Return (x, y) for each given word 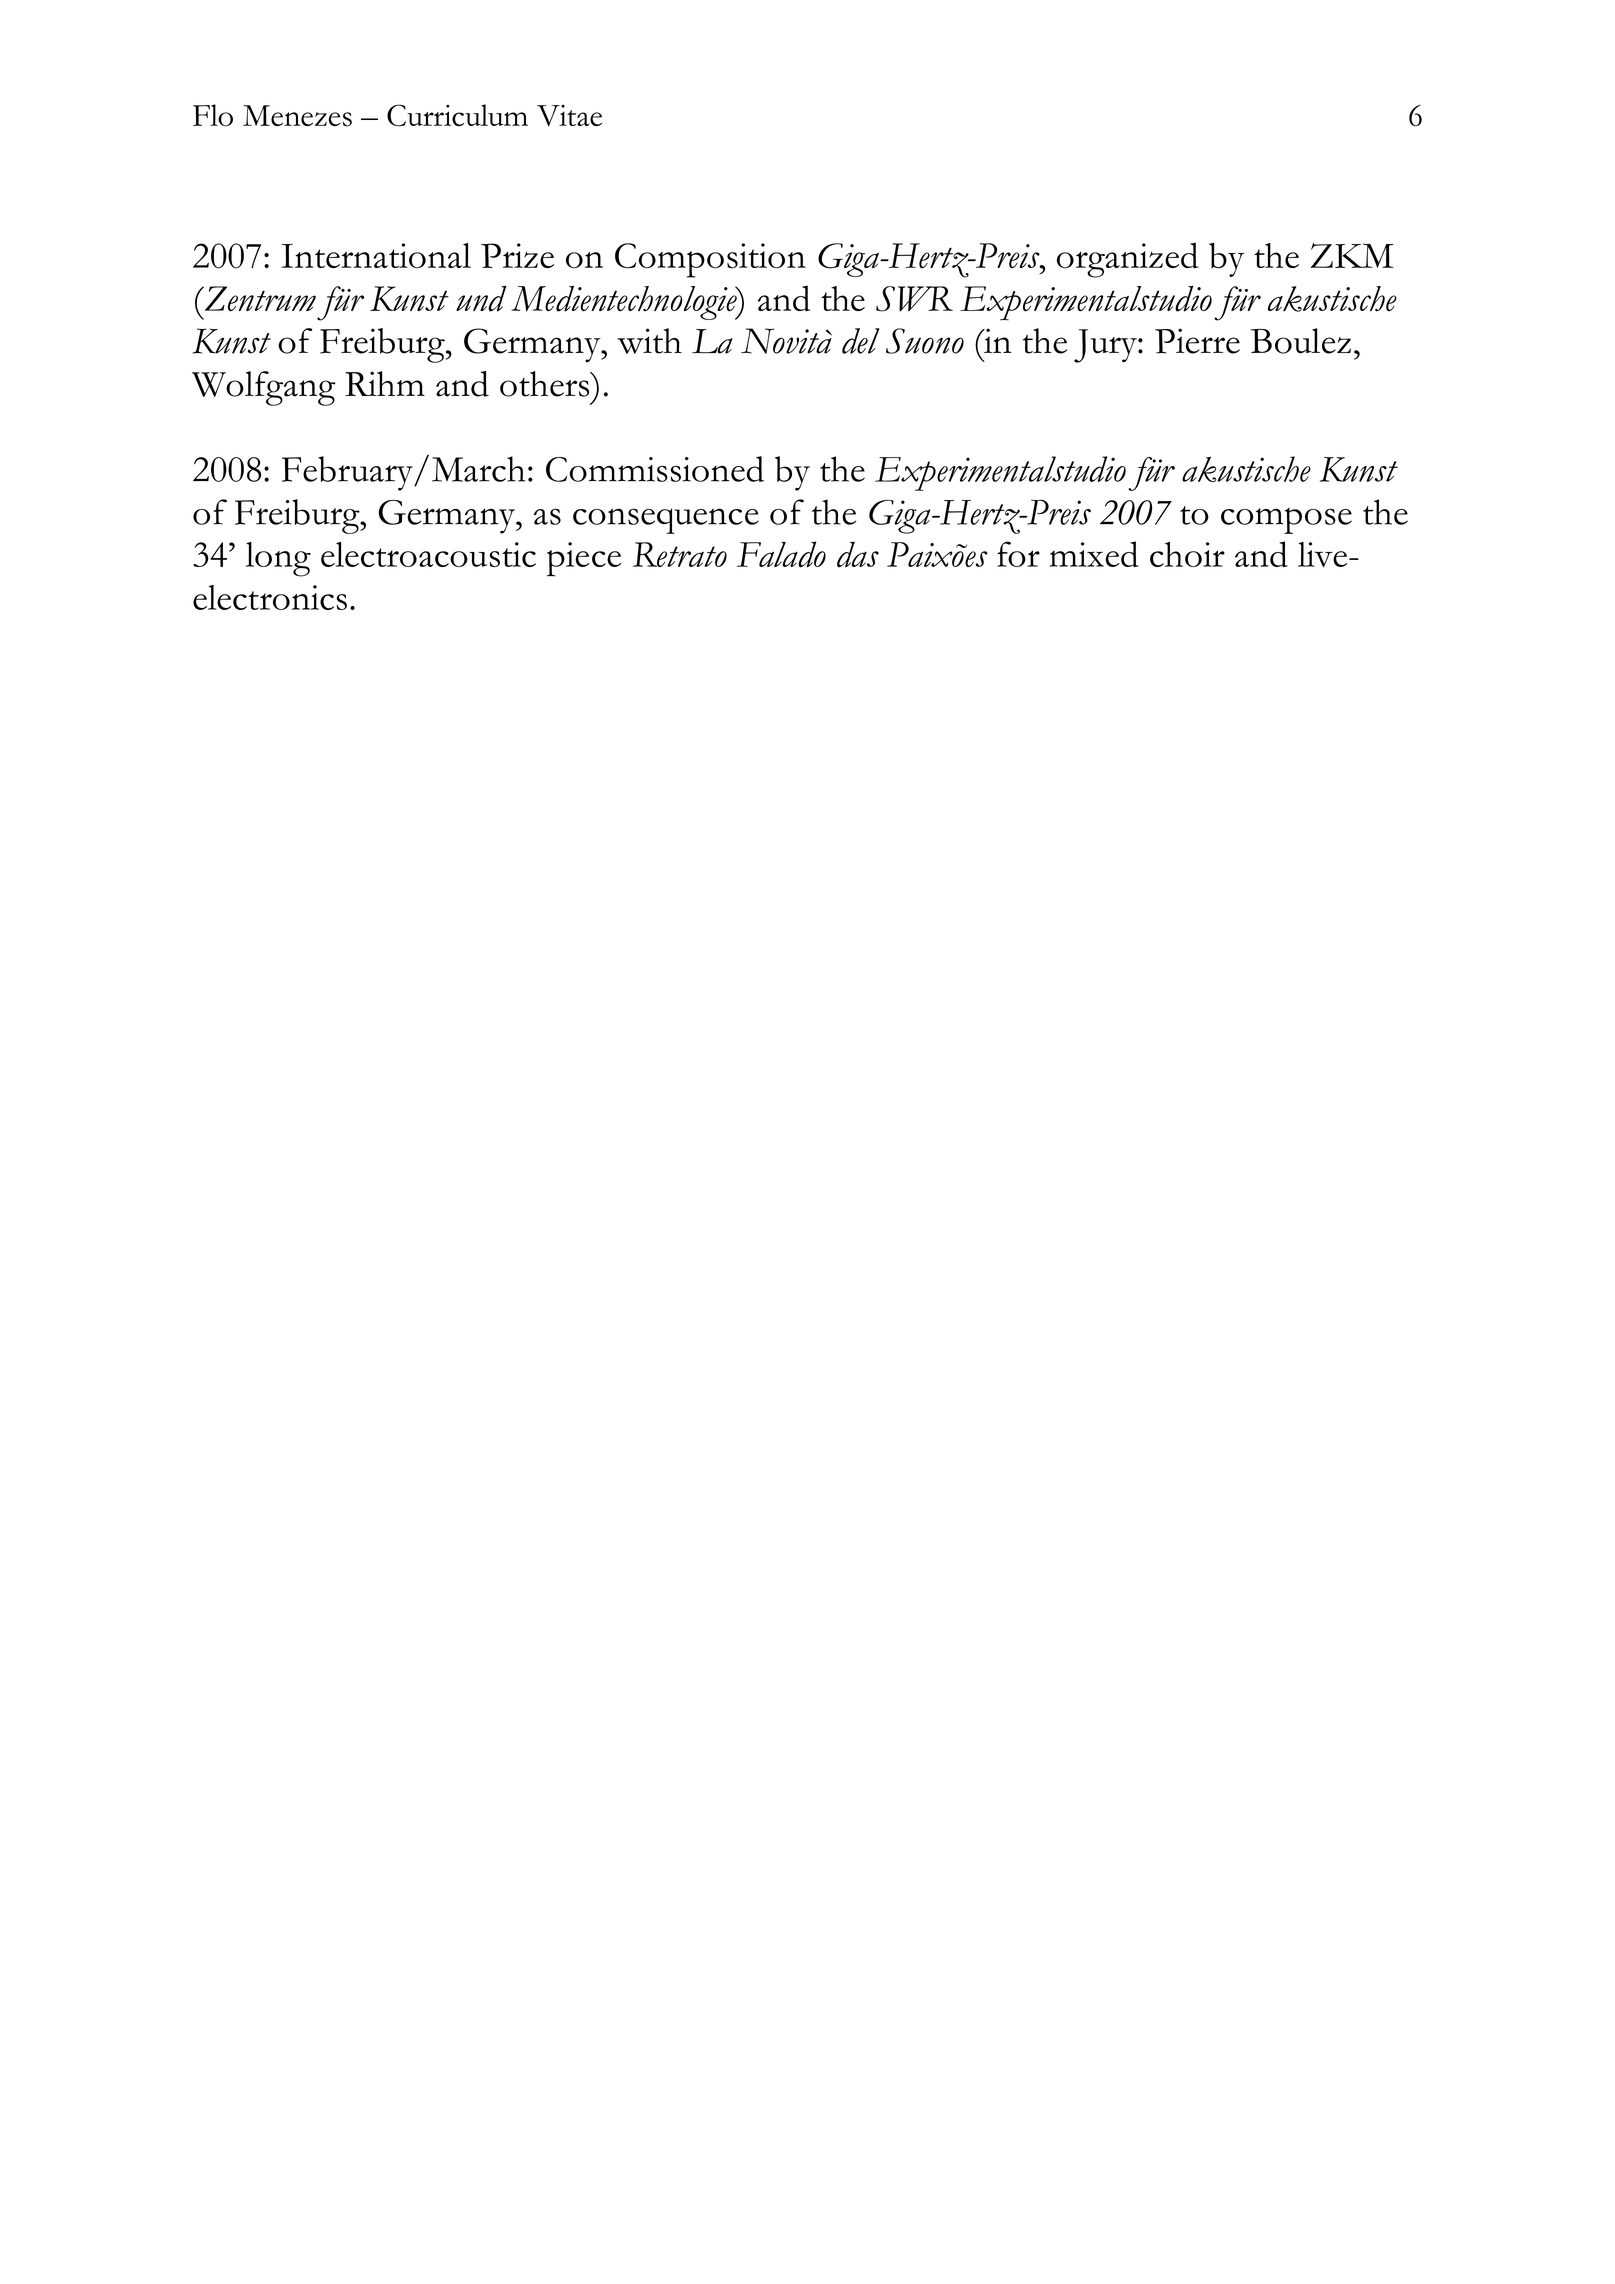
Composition (710, 260)
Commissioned (655, 469)
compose (1286, 521)
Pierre (1197, 341)
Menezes (297, 116)
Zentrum (259, 299)
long (278, 559)
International (376, 256)
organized (1127, 260)
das (858, 554)
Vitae (569, 115)
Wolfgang (264, 388)
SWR (914, 299)
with (649, 341)
